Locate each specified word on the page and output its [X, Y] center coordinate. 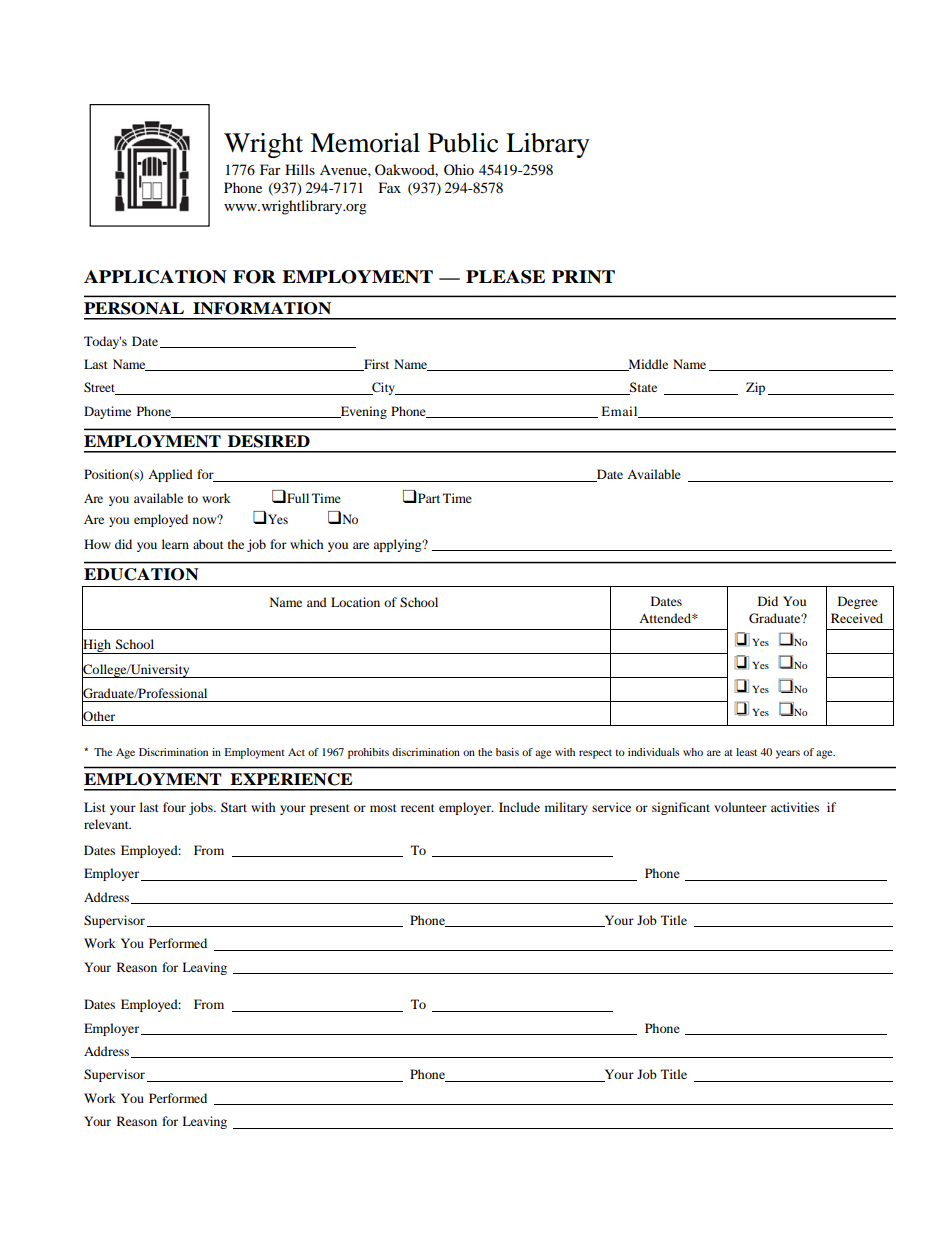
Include [519, 807]
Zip [755, 388]
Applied [170, 475]
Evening [362, 412]
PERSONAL [134, 308]
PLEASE [505, 277]
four [174, 807]
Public [463, 143]
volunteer [740, 807]
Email [620, 412]
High [97, 646]
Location [355, 602]
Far [270, 169]
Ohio [459, 169]
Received [857, 618]
